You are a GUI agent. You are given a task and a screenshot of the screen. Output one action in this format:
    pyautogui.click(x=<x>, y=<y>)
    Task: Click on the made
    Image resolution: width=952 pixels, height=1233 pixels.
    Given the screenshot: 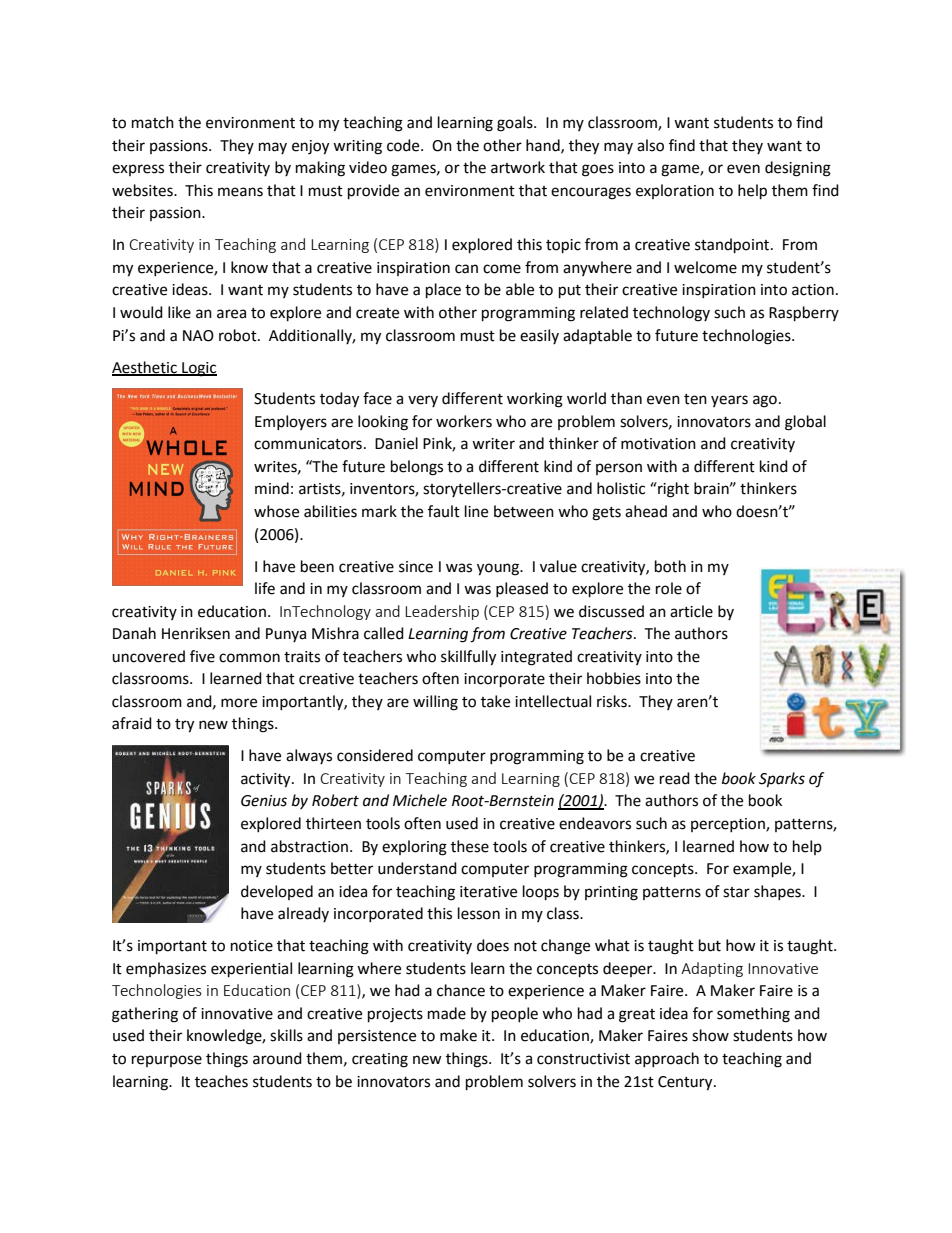 What is the action you would take?
    pyautogui.click(x=447, y=1013)
